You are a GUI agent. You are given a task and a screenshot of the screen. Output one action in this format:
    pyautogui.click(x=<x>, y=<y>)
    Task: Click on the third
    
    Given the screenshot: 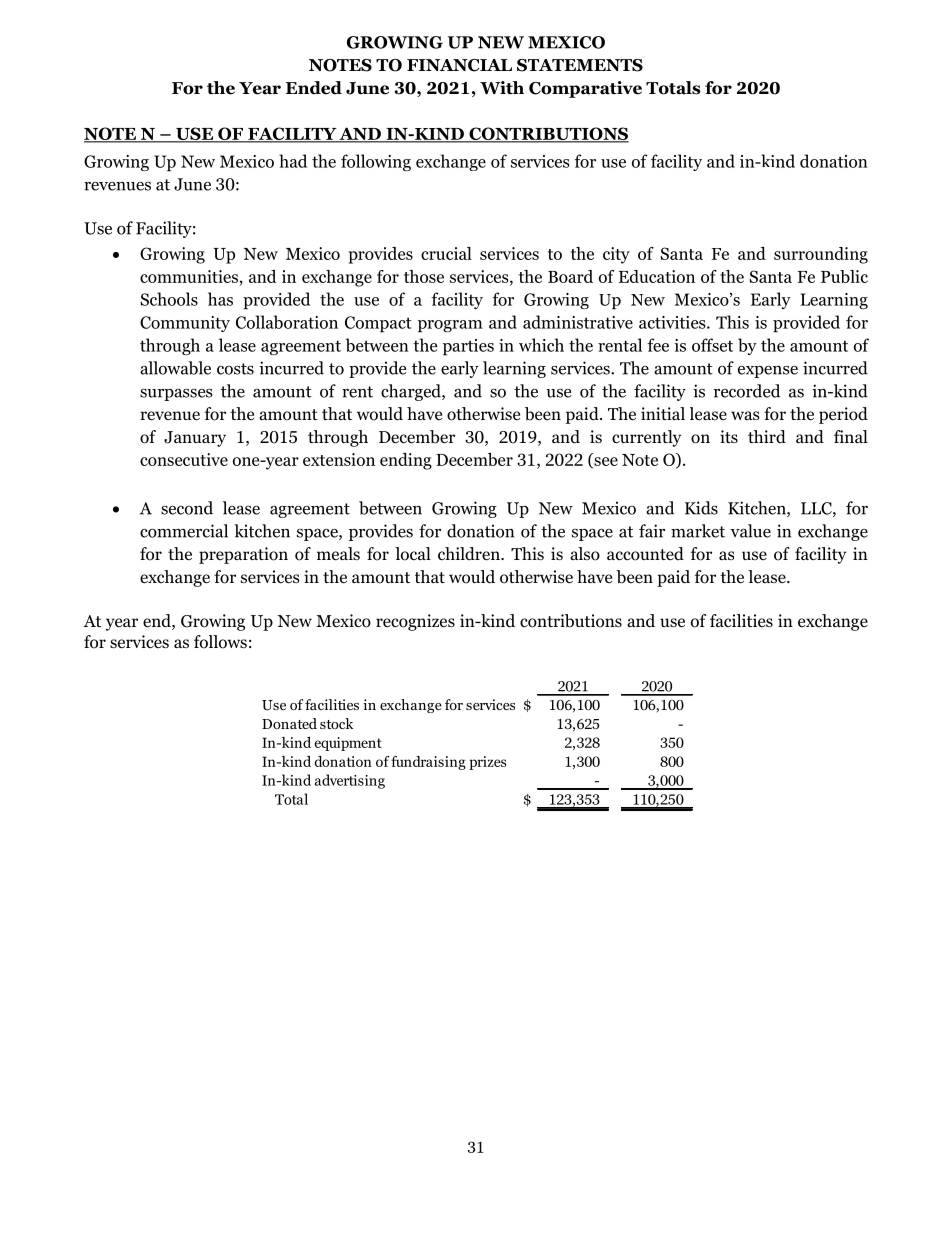 What is the action you would take?
    pyautogui.click(x=767, y=437)
